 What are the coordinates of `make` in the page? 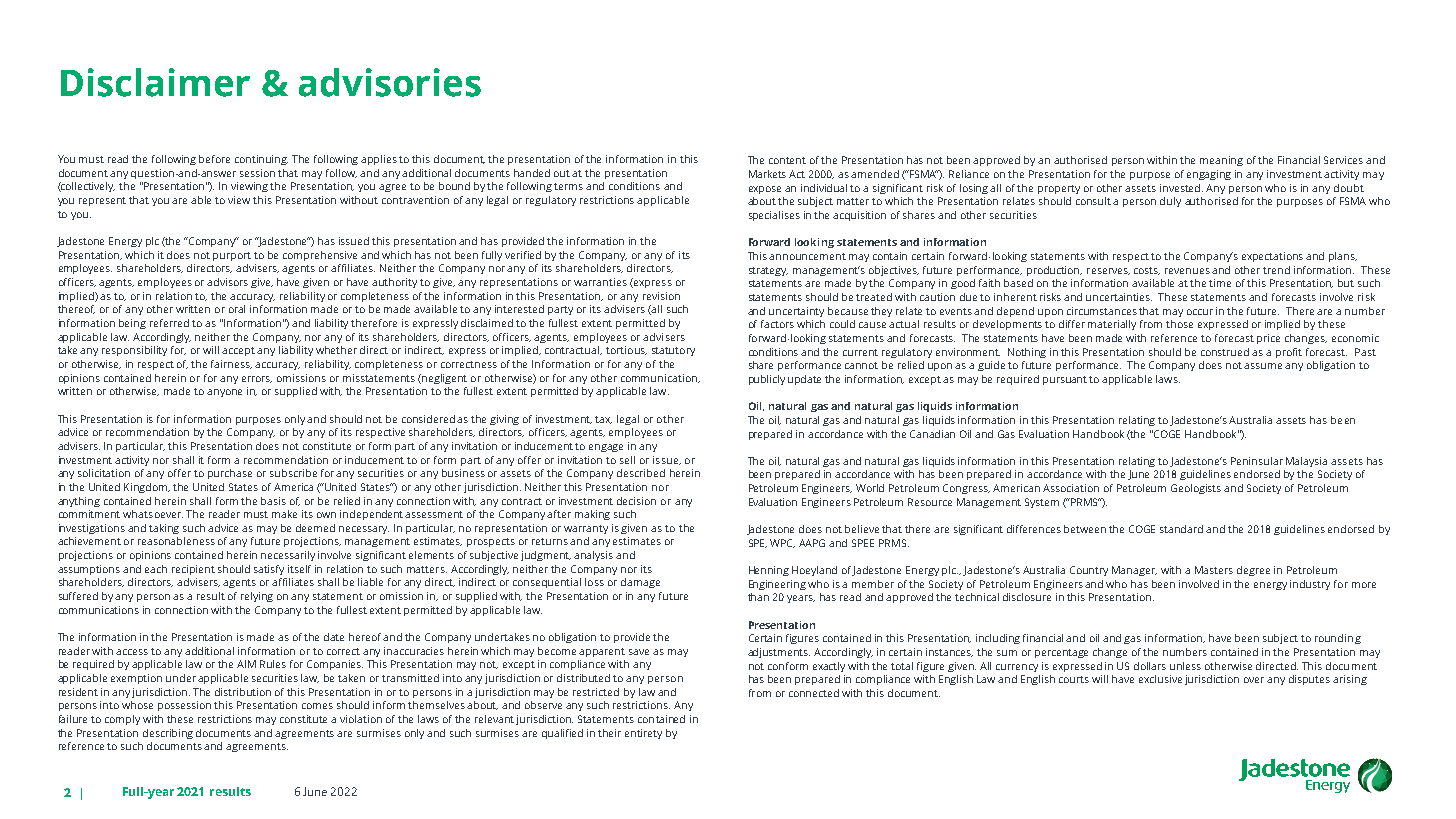 It's located at (284, 514).
